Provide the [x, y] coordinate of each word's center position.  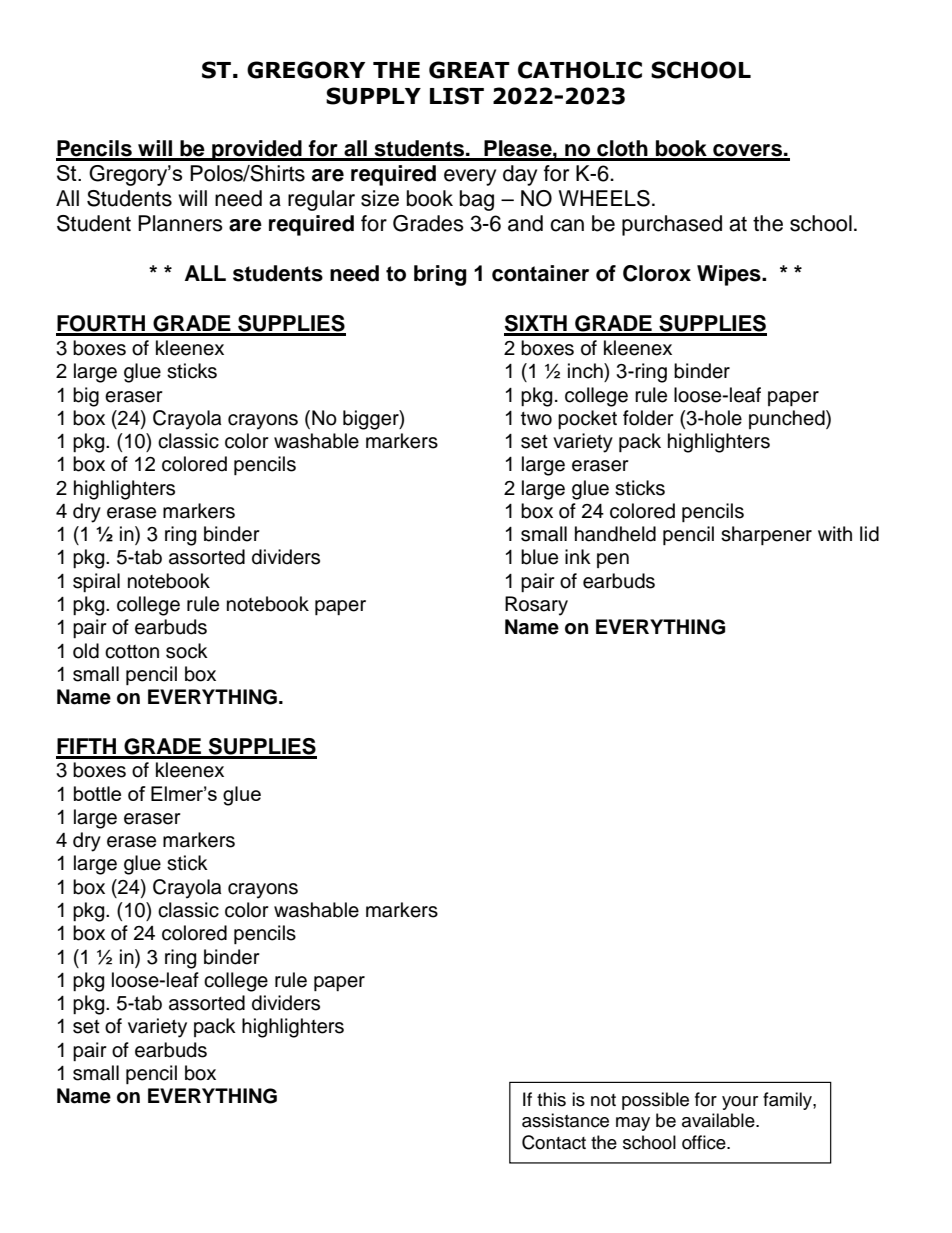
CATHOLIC [580, 70]
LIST [457, 96]
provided [257, 150]
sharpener [766, 535]
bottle [97, 793]
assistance [565, 1120]
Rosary [536, 606]
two [536, 419]
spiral [96, 582]
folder [648, 418]
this [551, 1099]
